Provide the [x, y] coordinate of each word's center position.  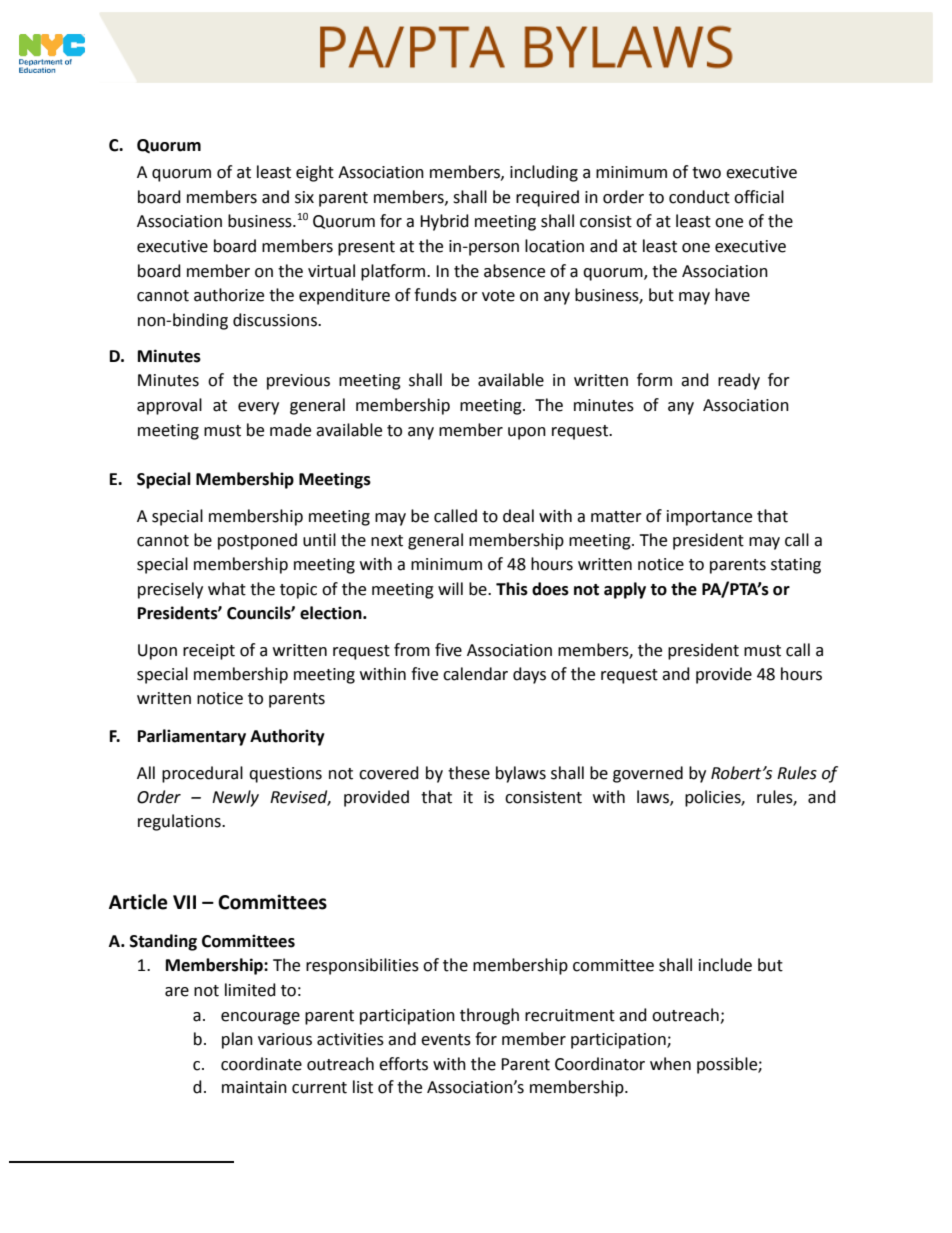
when [670, 1064]
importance [709, 518]
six [304, 197]
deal [518, 516]
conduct [699, 197]
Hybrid [444, 222]
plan [237, 1040]
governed [648, 774]
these [469, 773]
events [446, 1040]
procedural [202, 774]
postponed [257, 541]
